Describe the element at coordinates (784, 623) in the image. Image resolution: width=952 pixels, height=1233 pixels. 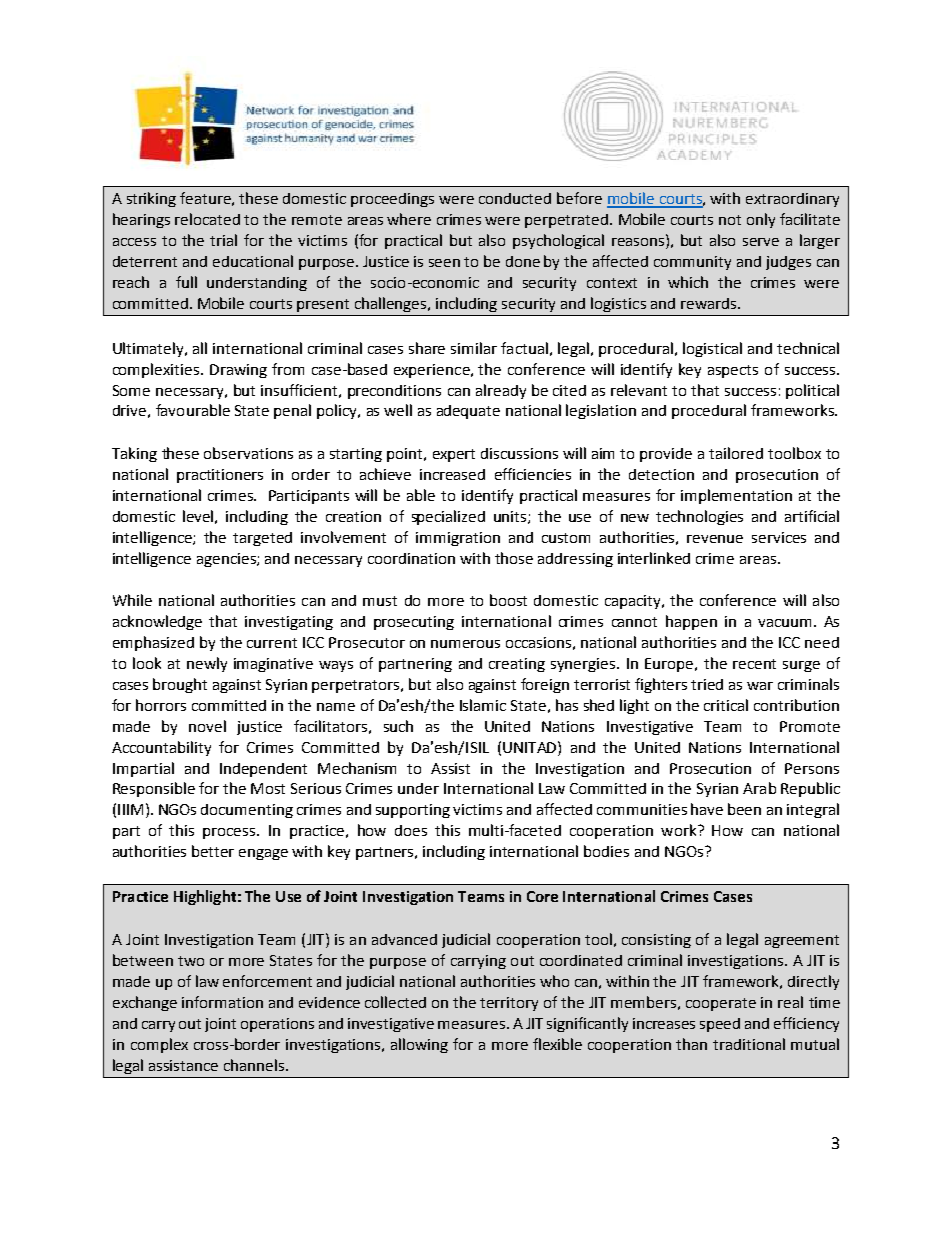
I see `vacuum` at that location.
